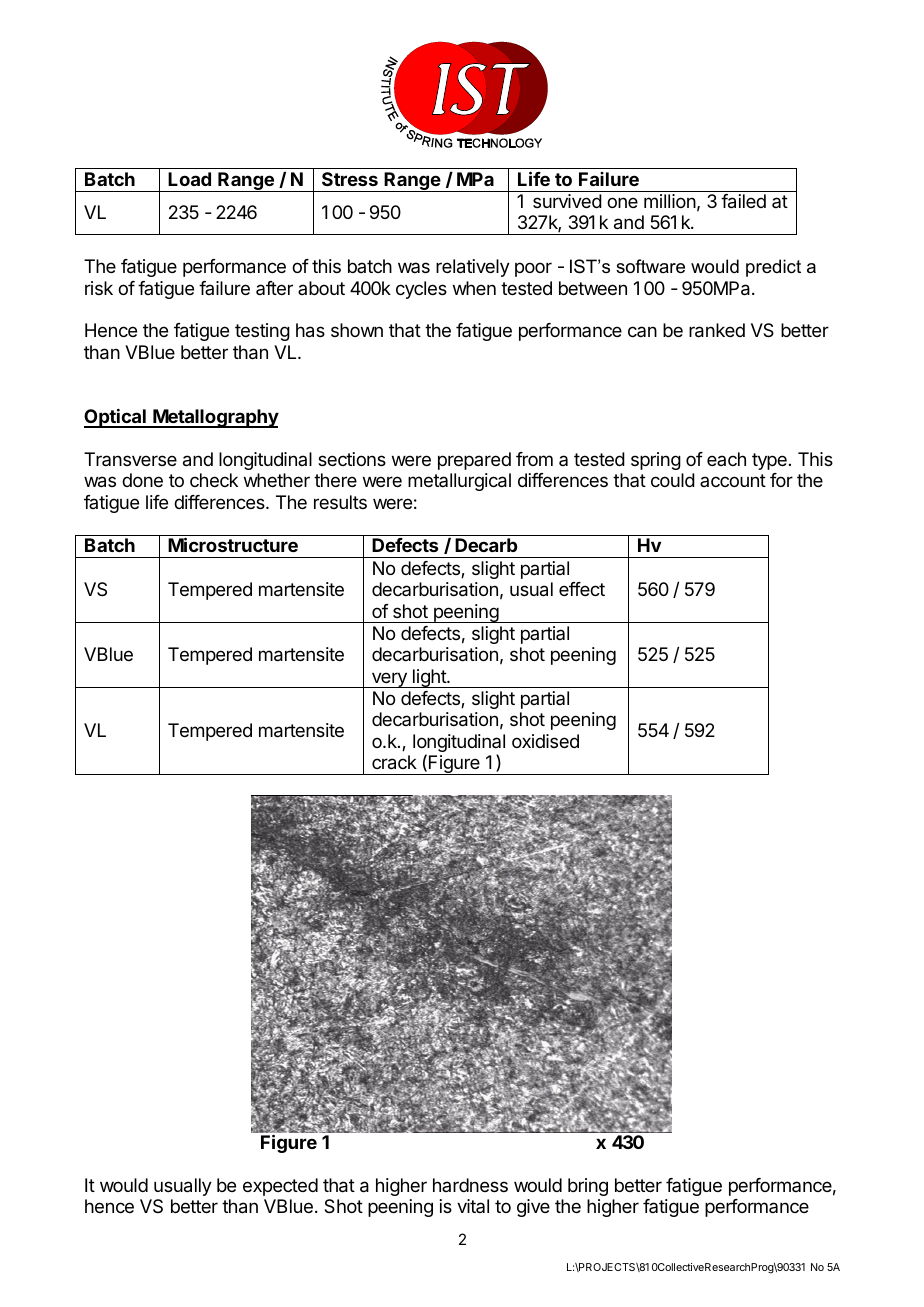 This document has width=924, height=1307. Describe the element at coordinates (670, 201) in the document. I see `million` at that location.
